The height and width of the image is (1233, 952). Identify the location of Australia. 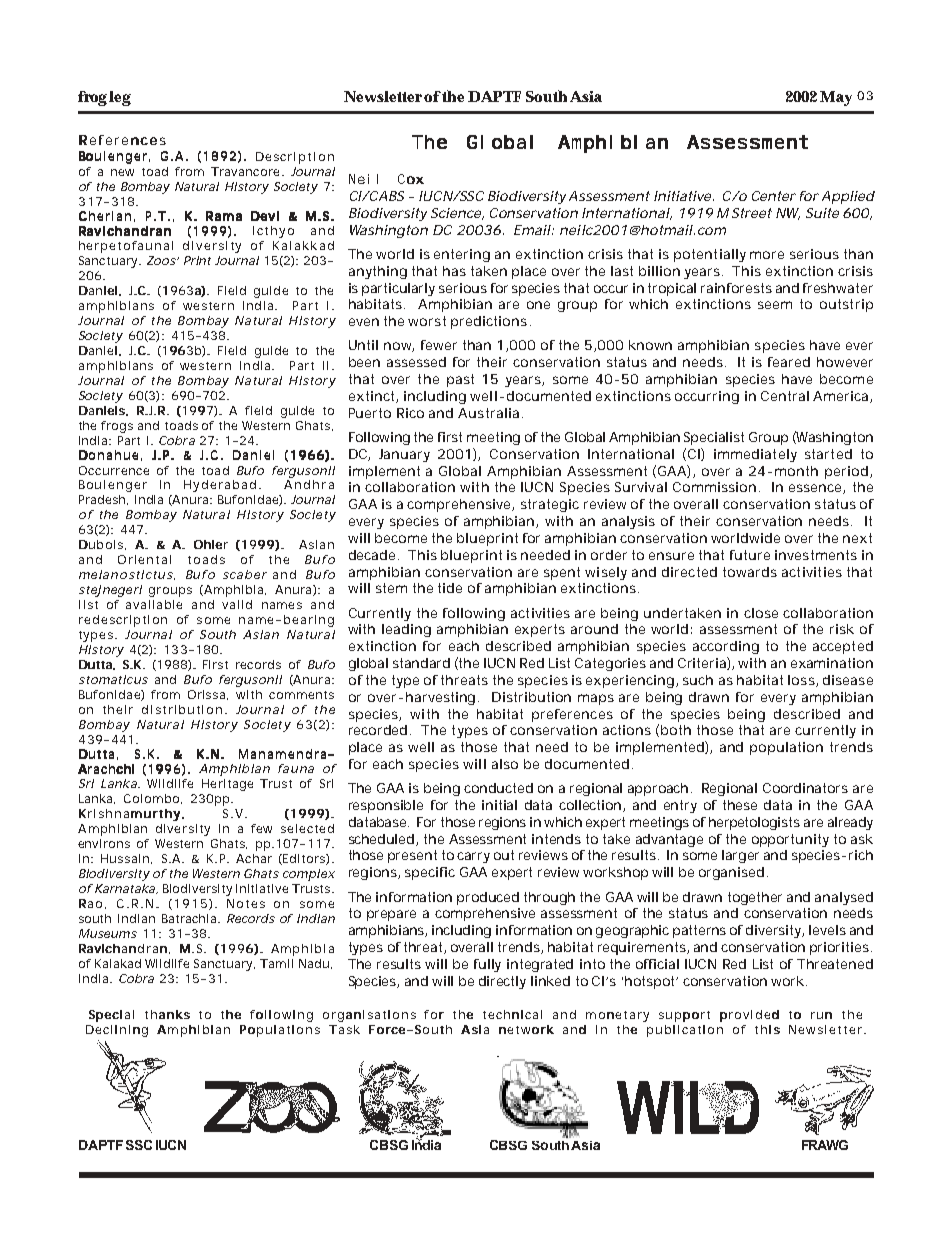
(488, 413).
